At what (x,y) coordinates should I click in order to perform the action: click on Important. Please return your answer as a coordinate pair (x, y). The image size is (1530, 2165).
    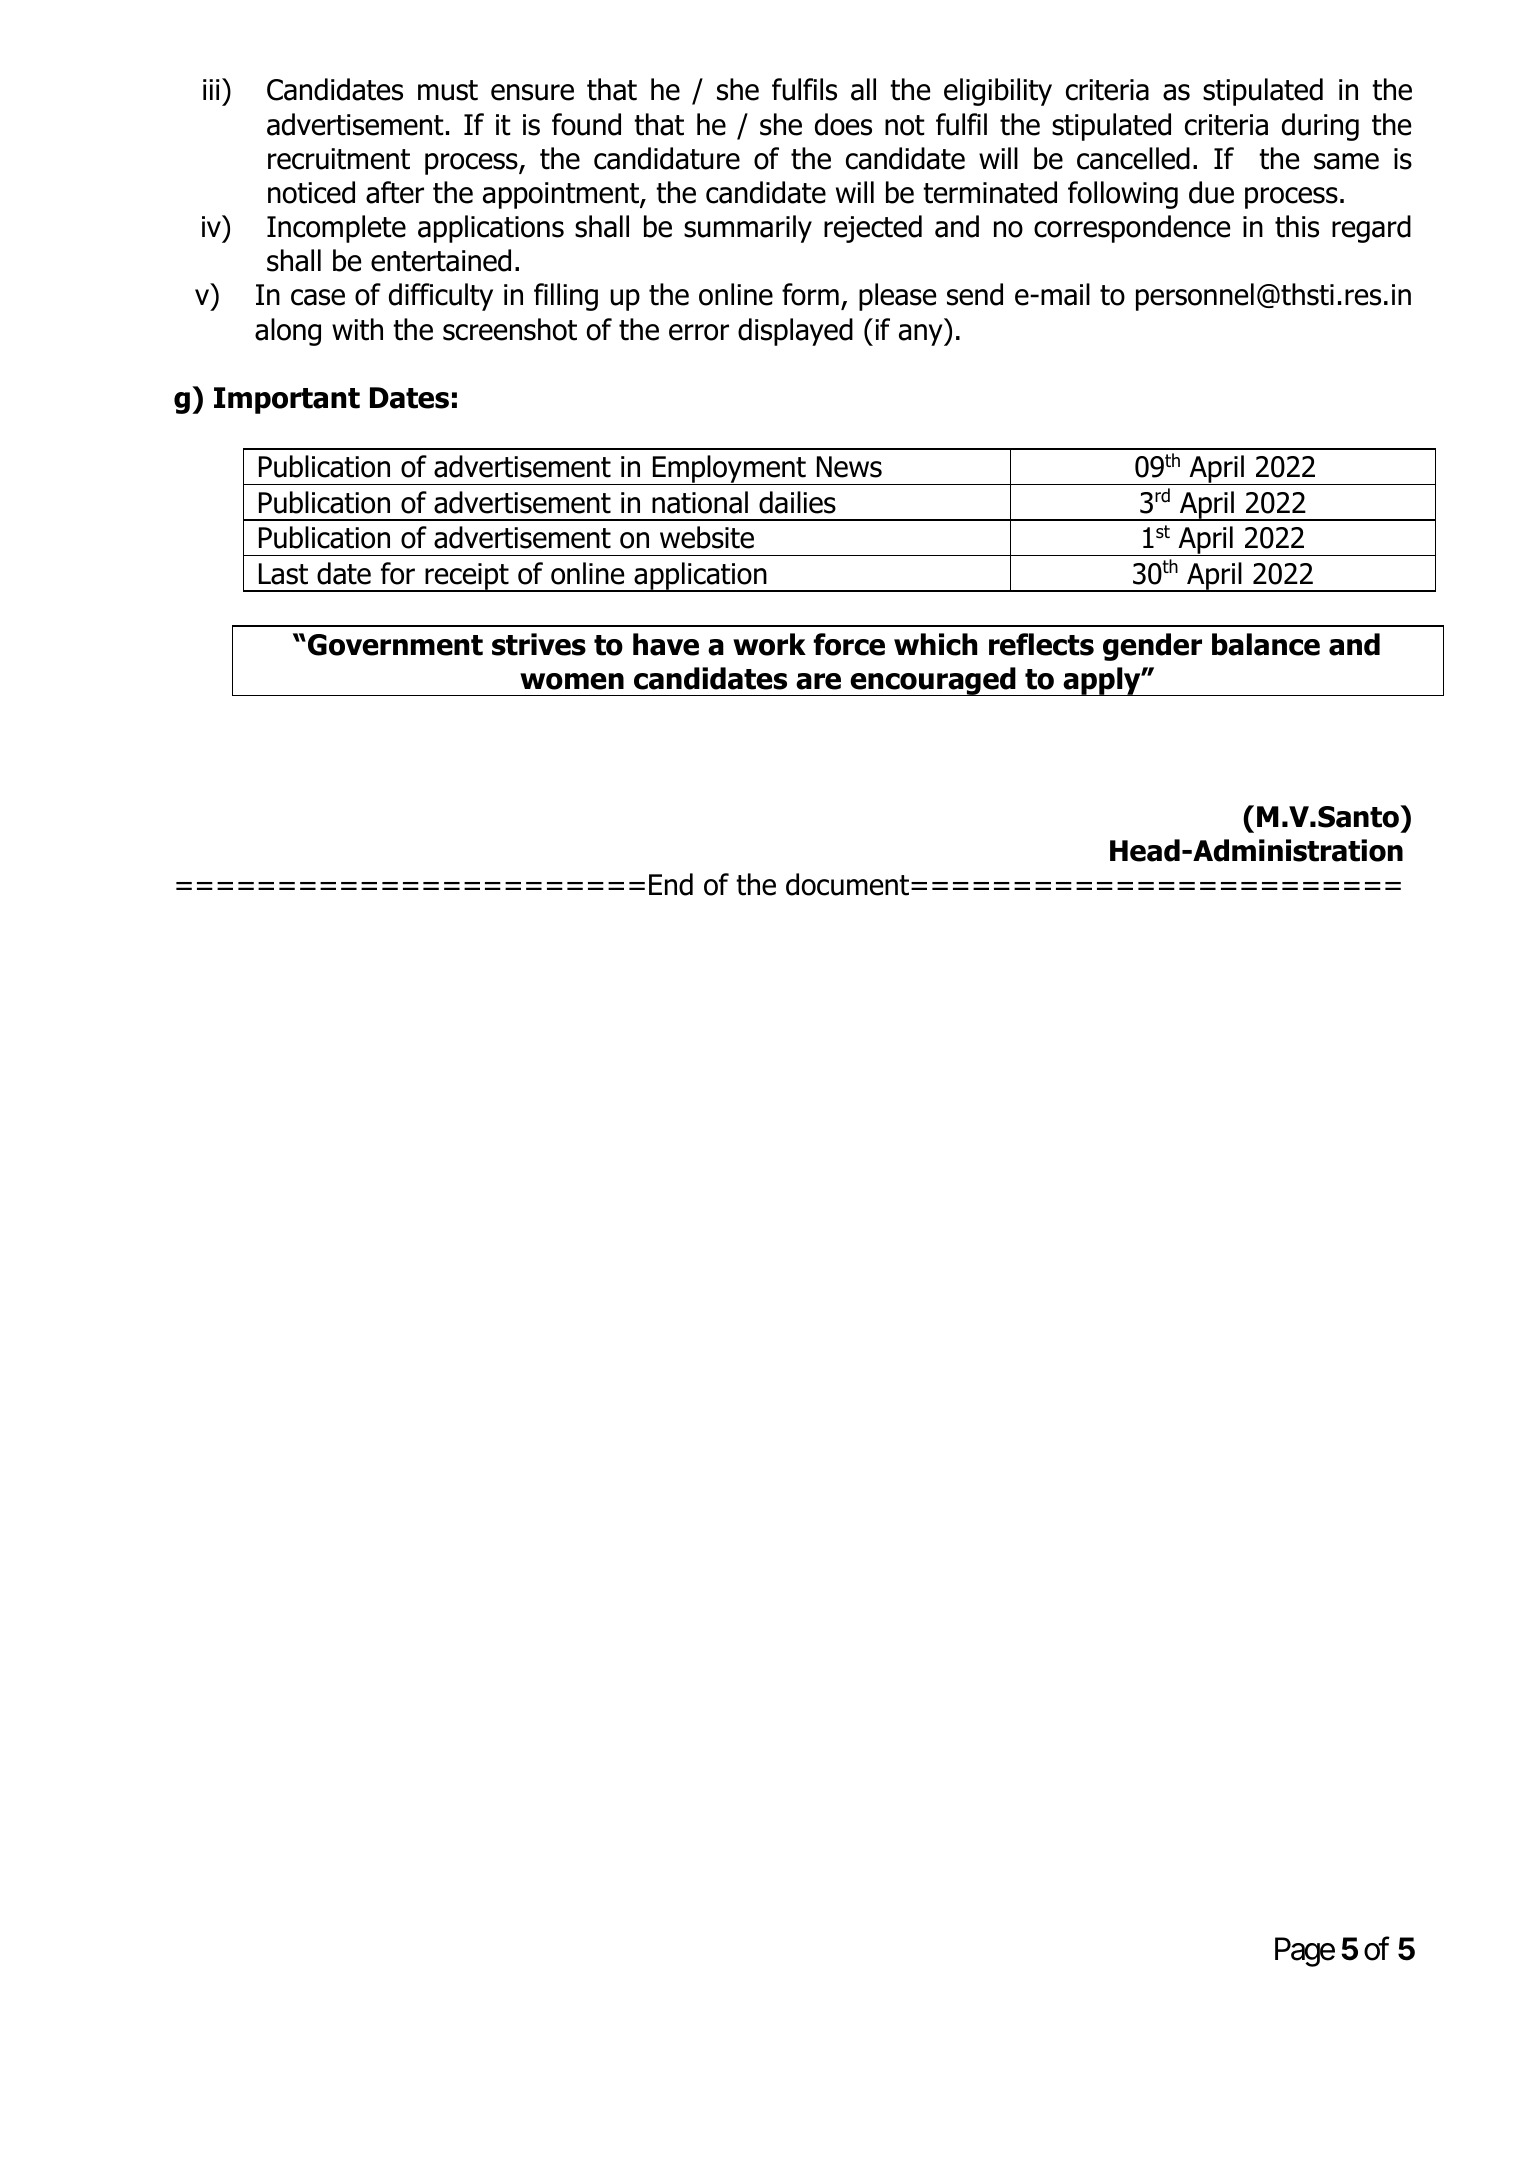
    Looking at the image, I should click on (287, 400).
